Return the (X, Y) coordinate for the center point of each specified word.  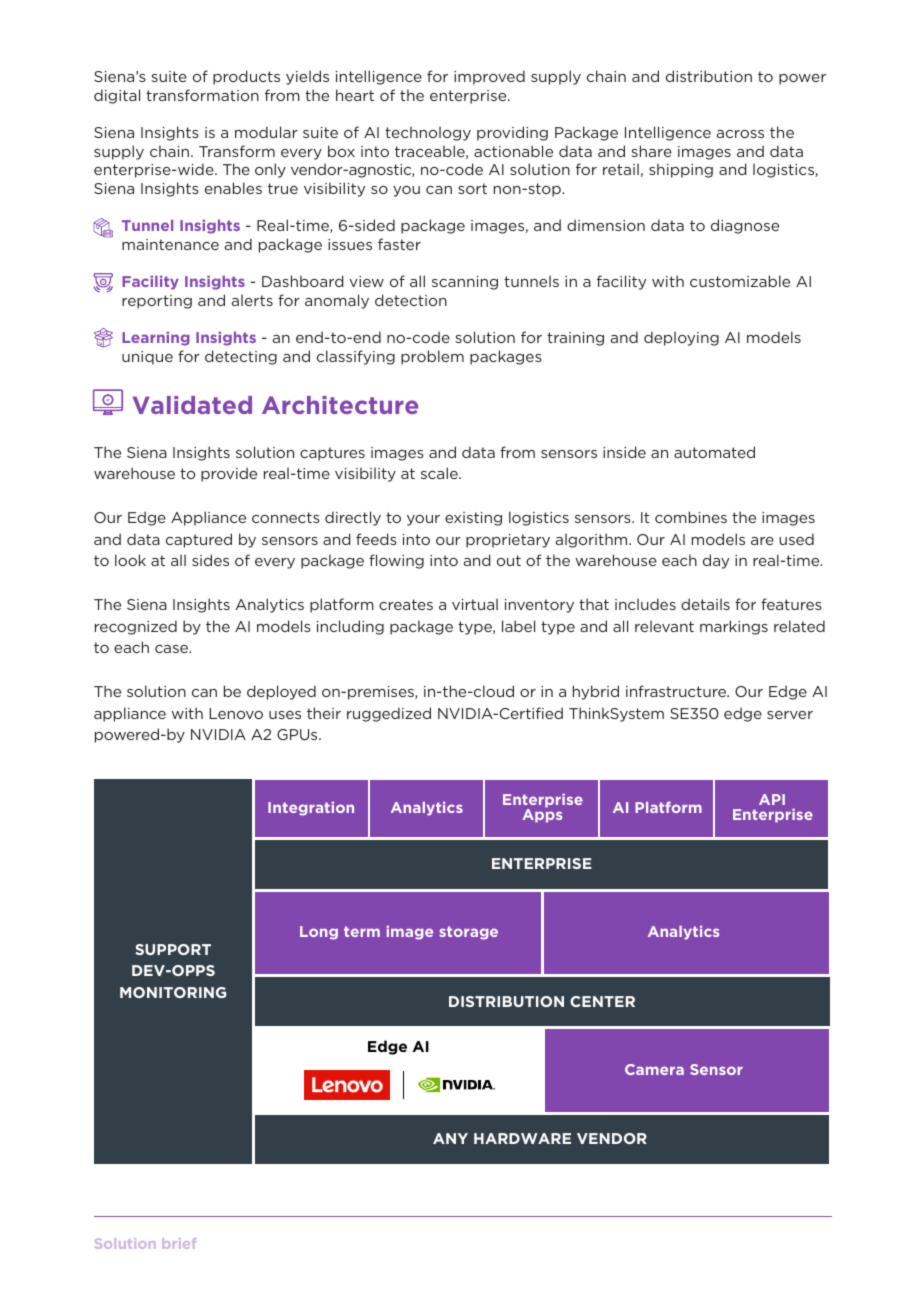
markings (734, 627)
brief (179, 1243)
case (173, 649)
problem (432, 357)
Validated (192, 405)
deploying (681, 338)
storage (468, 933)
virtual (475, 604)
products (246, 77)
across (740, 134)
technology (428, 133)
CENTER (602, 1001)
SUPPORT (173, 949)
